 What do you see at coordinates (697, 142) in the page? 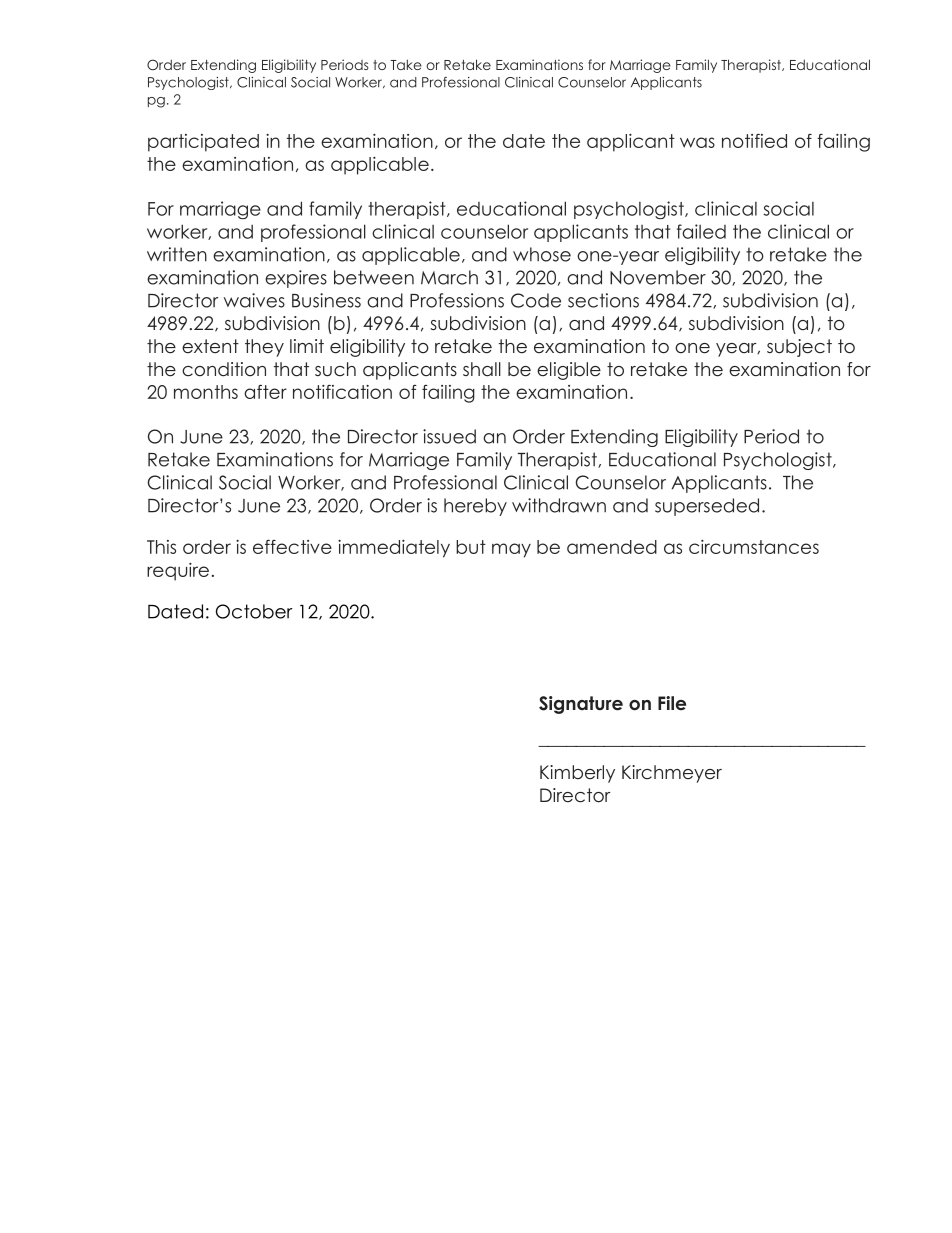
I see `was` at bounding box center [697, 142].
